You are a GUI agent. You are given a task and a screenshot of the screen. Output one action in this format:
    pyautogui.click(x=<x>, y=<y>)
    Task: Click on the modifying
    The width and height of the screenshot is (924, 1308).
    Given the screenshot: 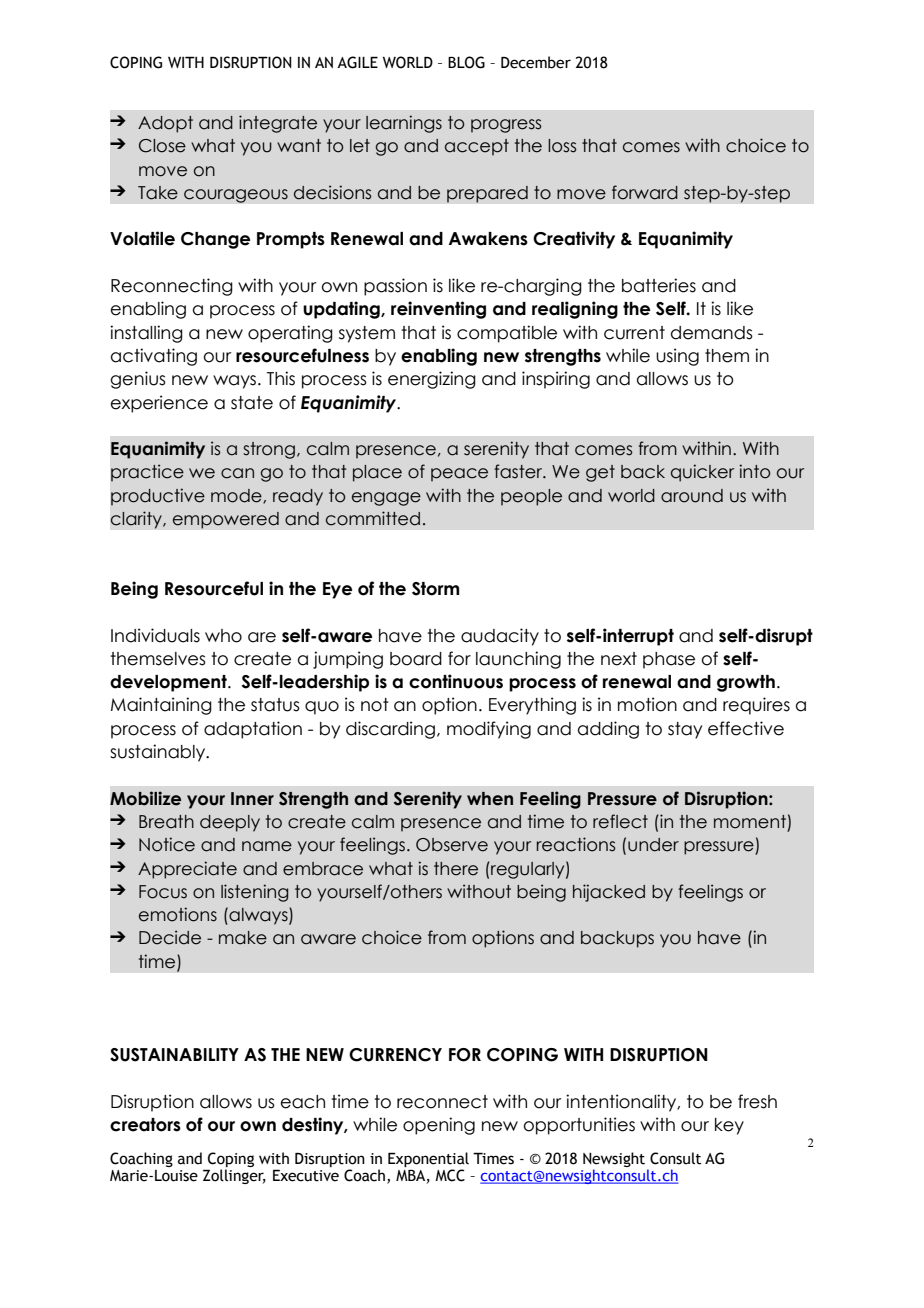 What is the action you would take?
    pyautogui.click(x=489, y=730)
